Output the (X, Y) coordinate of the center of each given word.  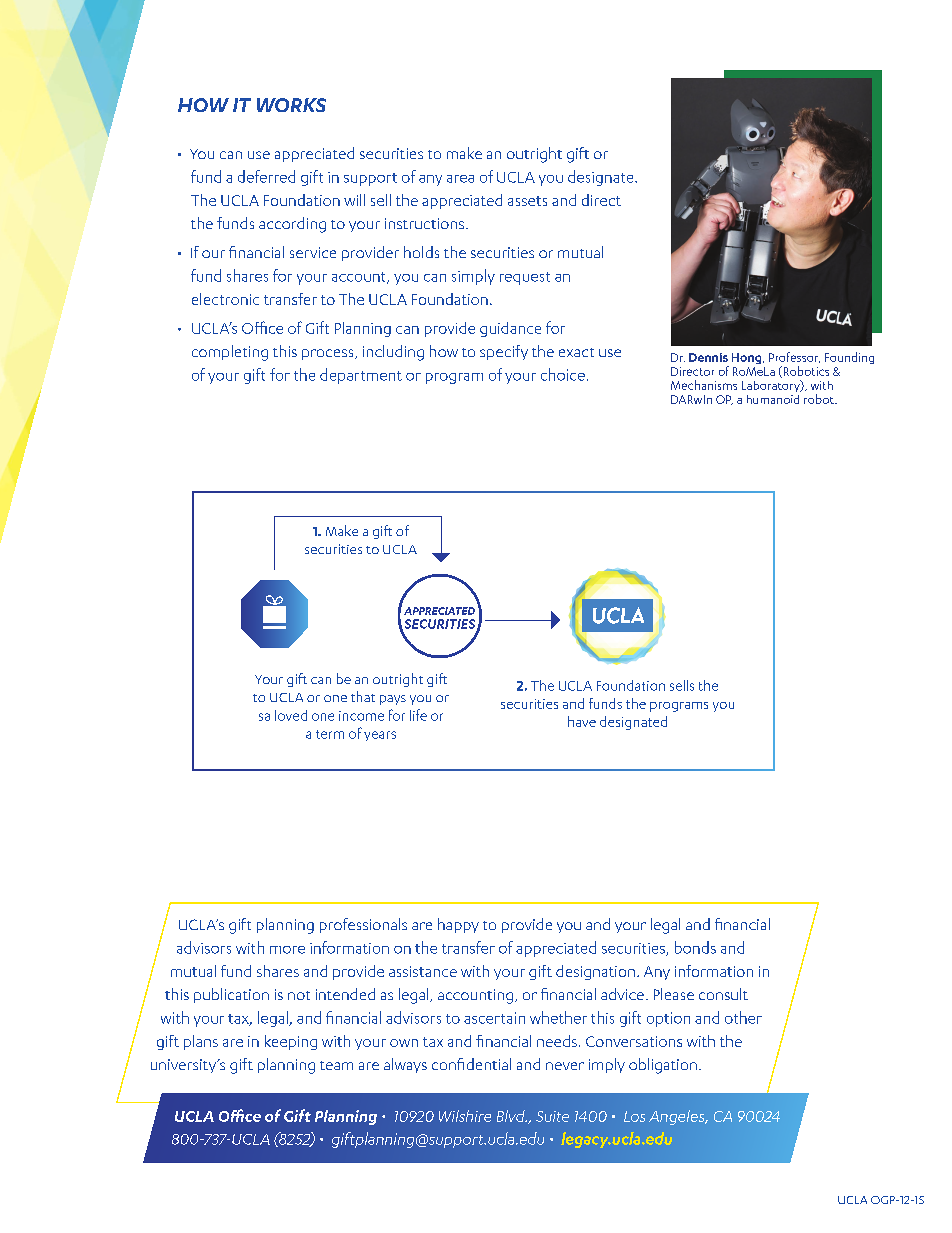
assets (527, 201)
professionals (363, 925)
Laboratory (772, 386)
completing (230, 353)
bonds (695, 947)
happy (458, 925)
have (582, 721)
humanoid (773, 399)
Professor (794, 357)
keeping (291, 1042)
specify (504, 352)
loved (291, 715)
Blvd (512, 1116)
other (743, 1017)
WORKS (291, 105)
